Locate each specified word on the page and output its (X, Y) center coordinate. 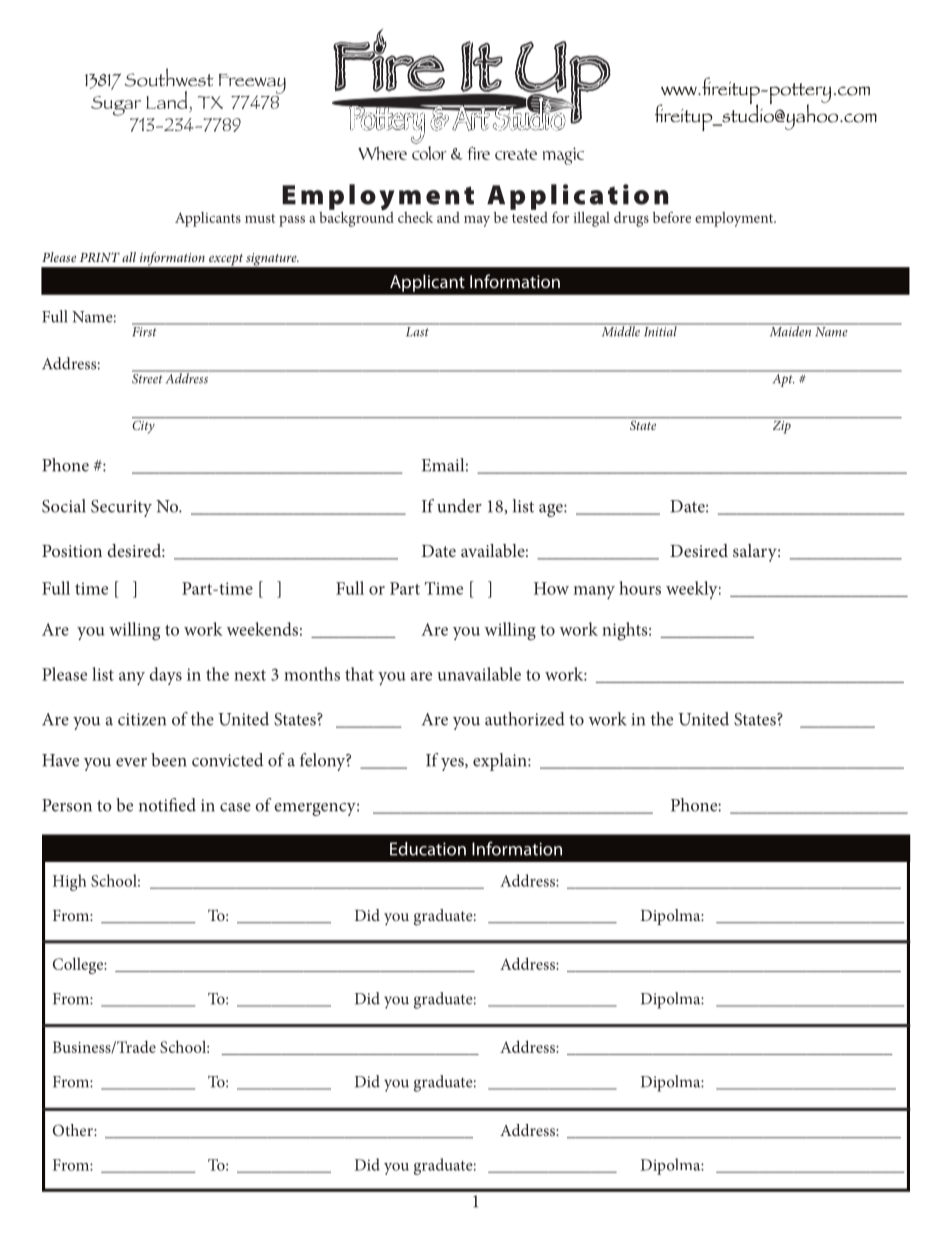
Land (166, 100)
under (459, 506)
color (429, 153)
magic (563, 156)
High (70, 882)
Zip (782, 427)
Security (121, 508)
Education (428, 849)
